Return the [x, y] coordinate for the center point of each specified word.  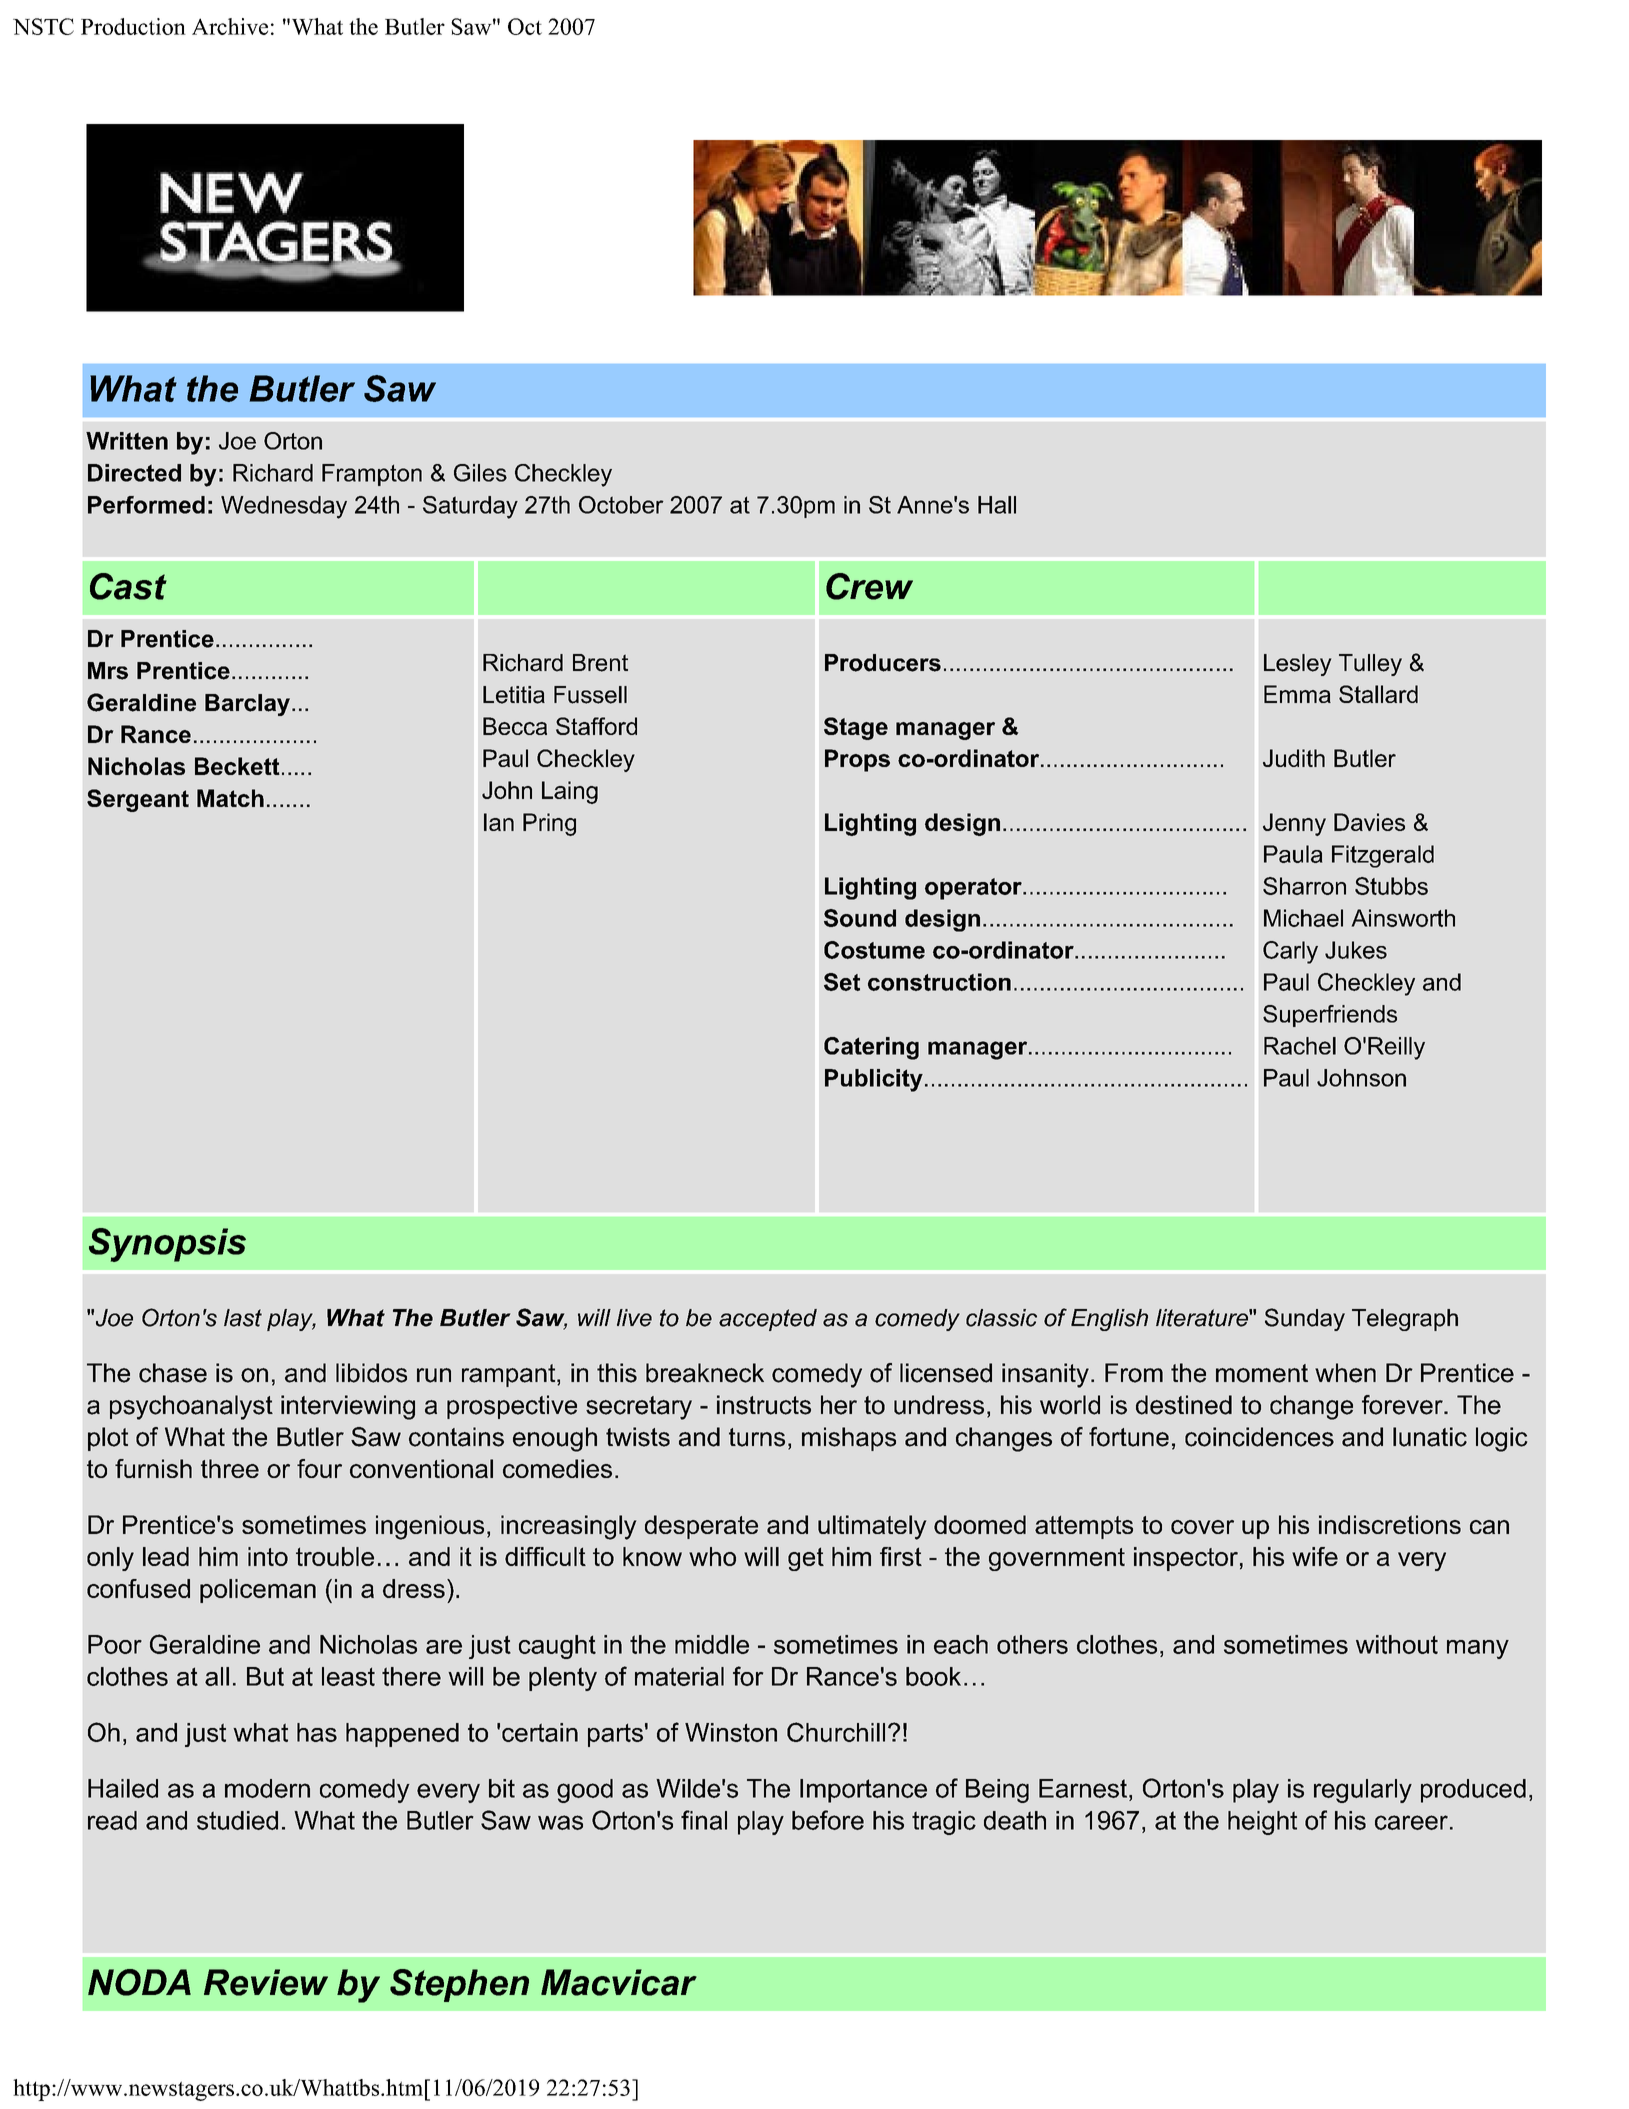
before [828, 1820]
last [243, 1318]
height [1262, 1823]
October [621, 505]
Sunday [1305, 1319]
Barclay [247, 705]
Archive [230, 26]
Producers [883, 663]
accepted [768, 1320]
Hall [997, 505]
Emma [1297, 694]
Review [266, 1982]
